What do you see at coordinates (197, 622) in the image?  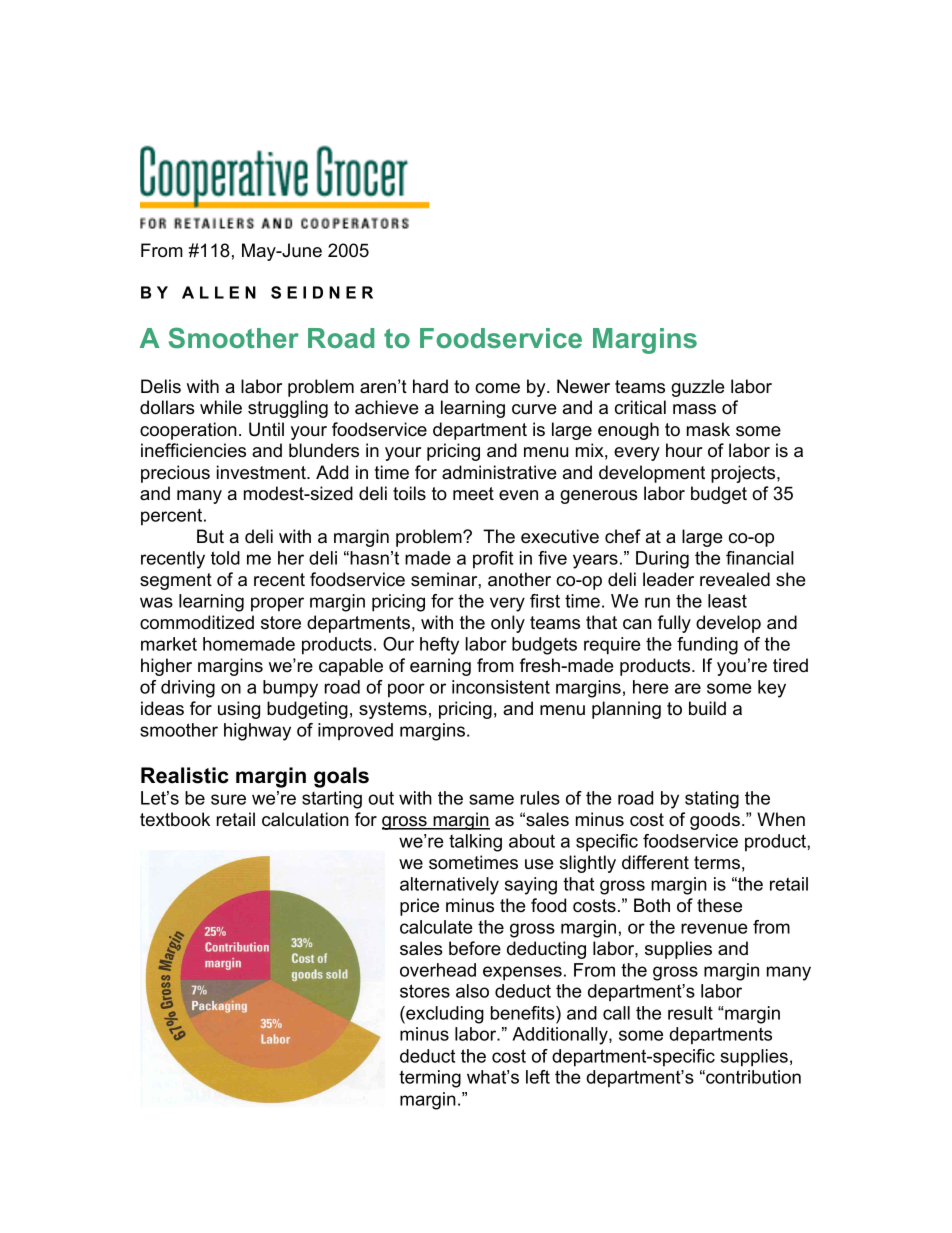 I see `commoditized` at bounding box center [197, 622].
